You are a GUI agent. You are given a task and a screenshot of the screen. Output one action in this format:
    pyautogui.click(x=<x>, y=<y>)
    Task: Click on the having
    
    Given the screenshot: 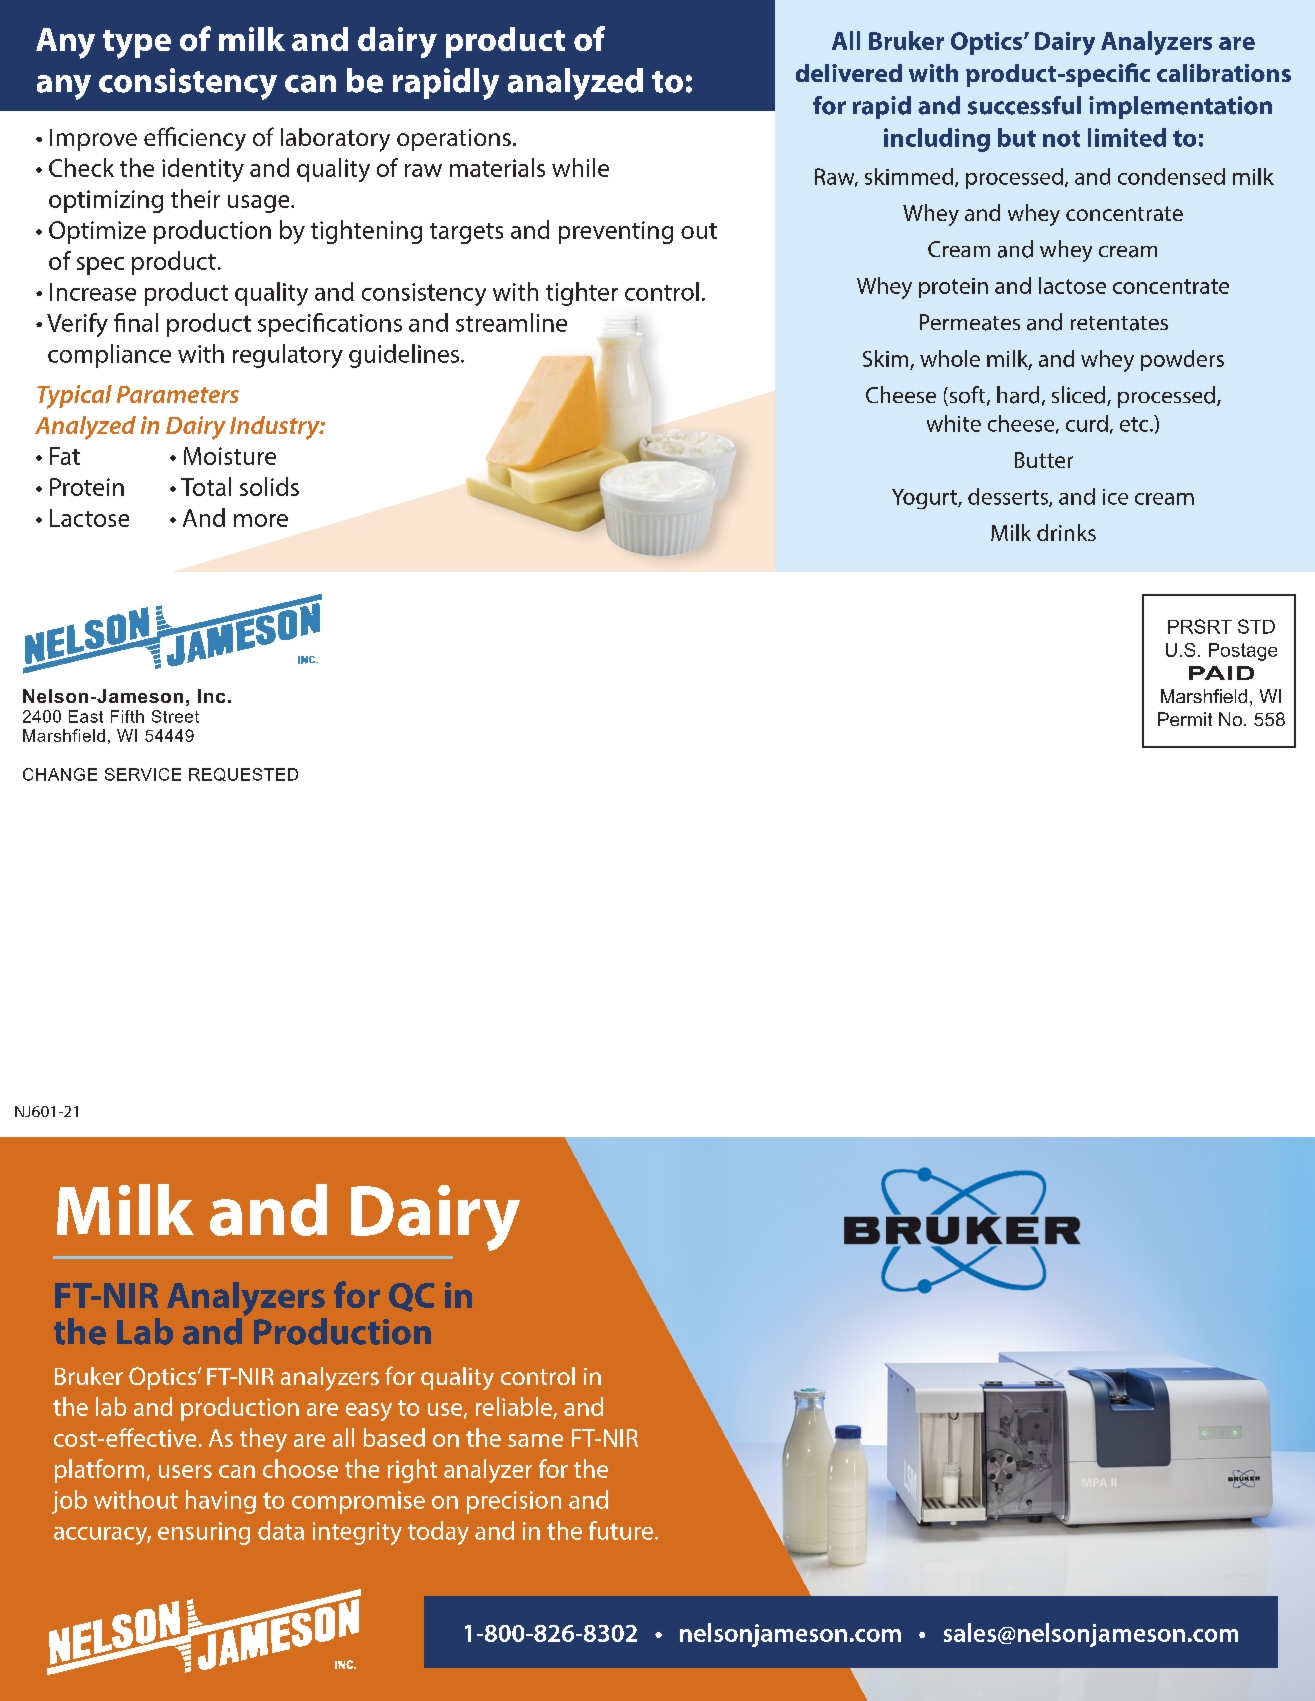 What is the action you would take?
    pyautogui.click(x=221, y=1502)
